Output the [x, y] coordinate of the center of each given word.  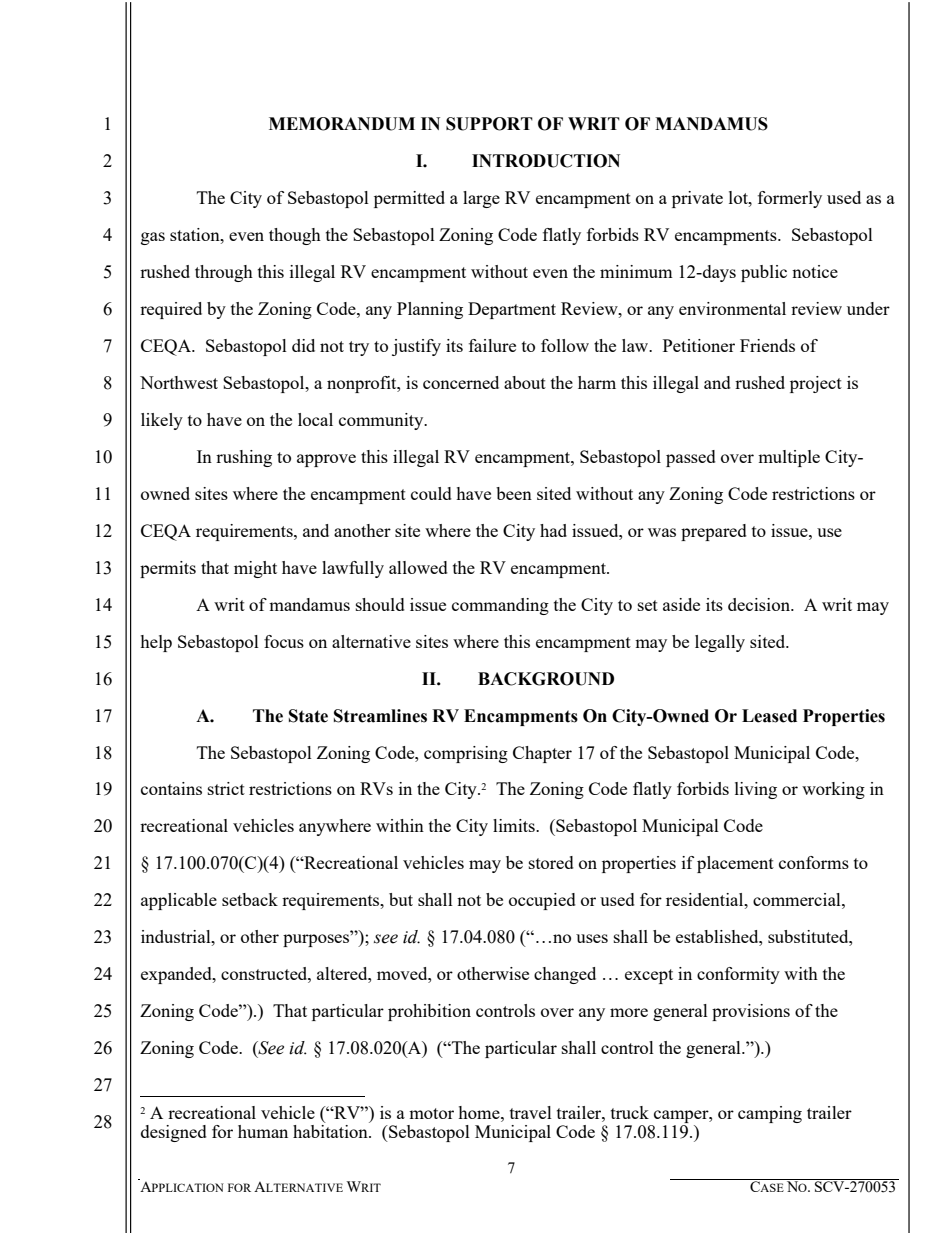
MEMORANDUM [342, 124]
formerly [790, 199]
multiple [789, 458]
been [514, 493]
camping [770, 1114]
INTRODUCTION [546, 161]
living [756, 790]
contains [171, 788]
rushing [244, 458]
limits [515, 825]
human [263, 1131]
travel [531, 1112]
